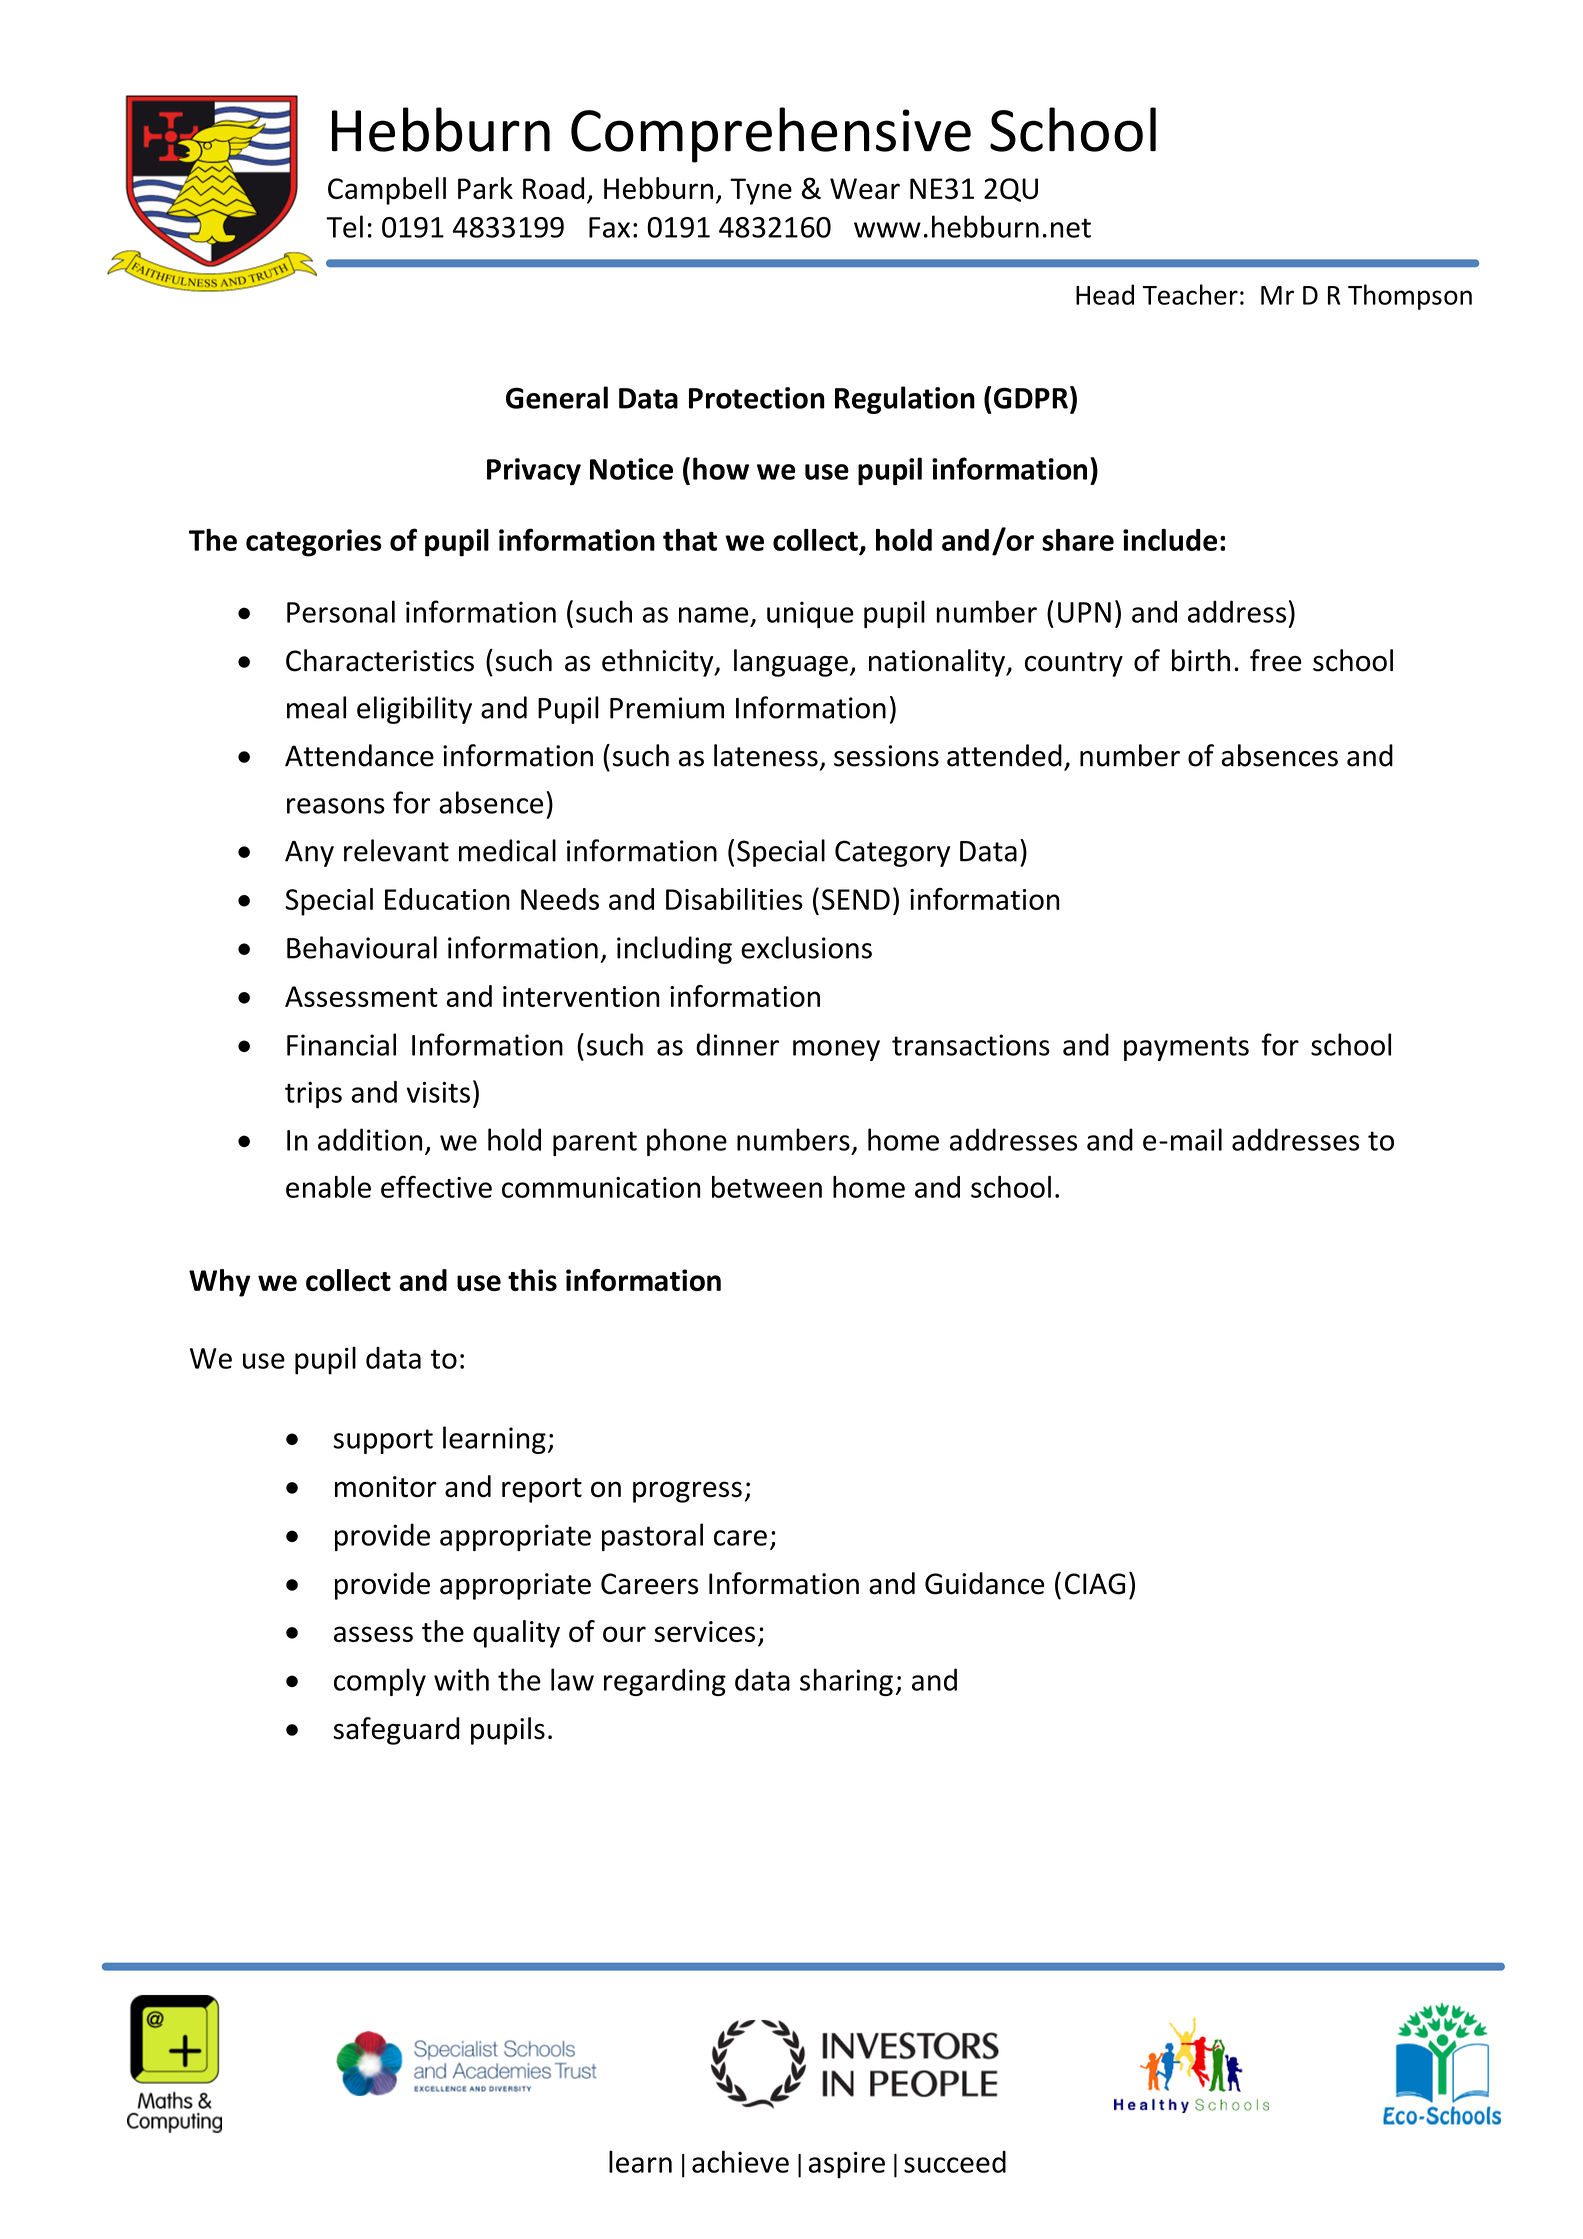  I want to click on payments, so click(1186, 1048).
